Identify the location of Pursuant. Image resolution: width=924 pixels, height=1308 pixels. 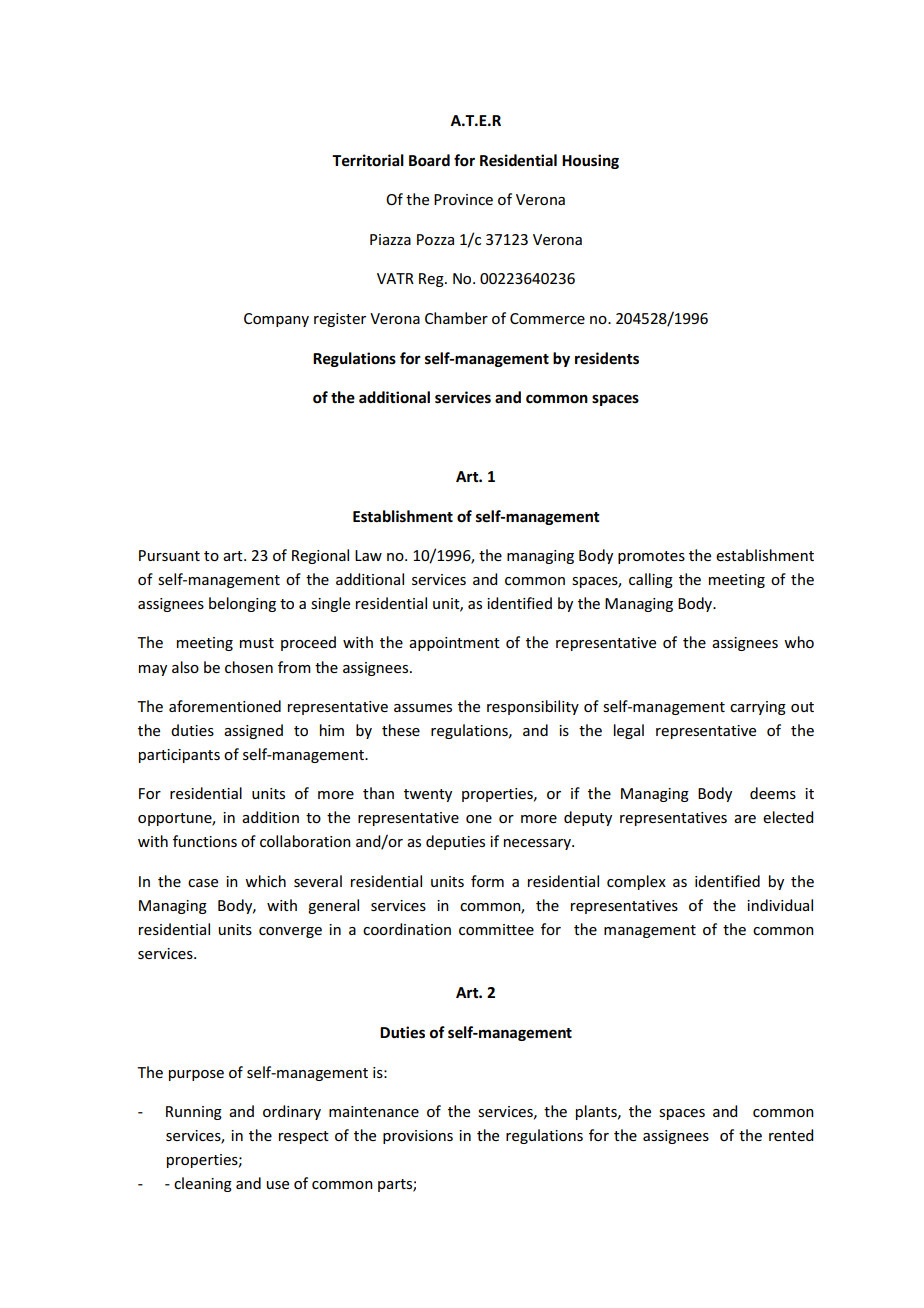
(169, 555).
